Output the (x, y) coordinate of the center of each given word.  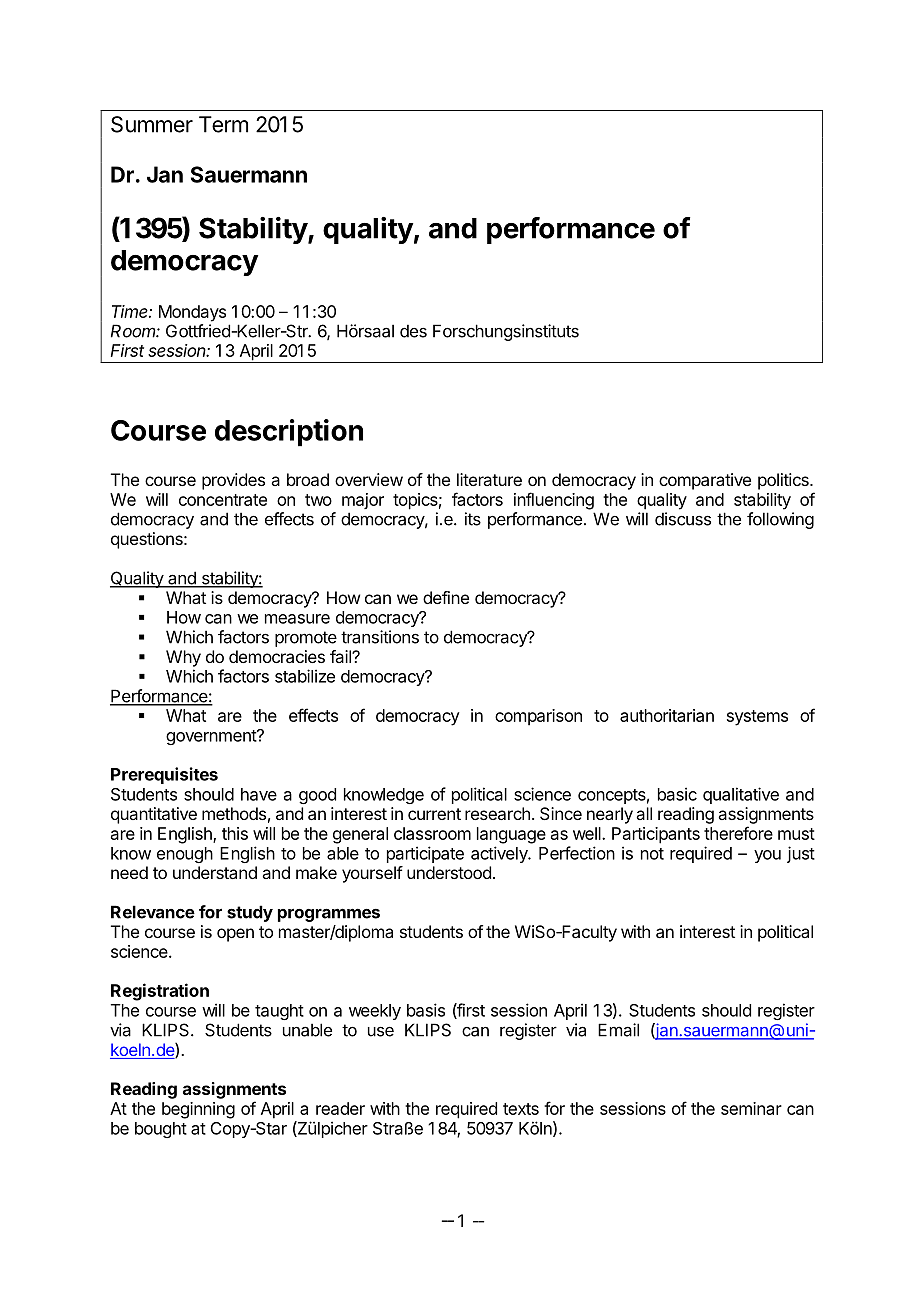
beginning (198, 1110)
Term (223, 124)
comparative (705, 481)
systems (757, 718)
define (446, 597)
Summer (152, 124)
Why (183, 658)
